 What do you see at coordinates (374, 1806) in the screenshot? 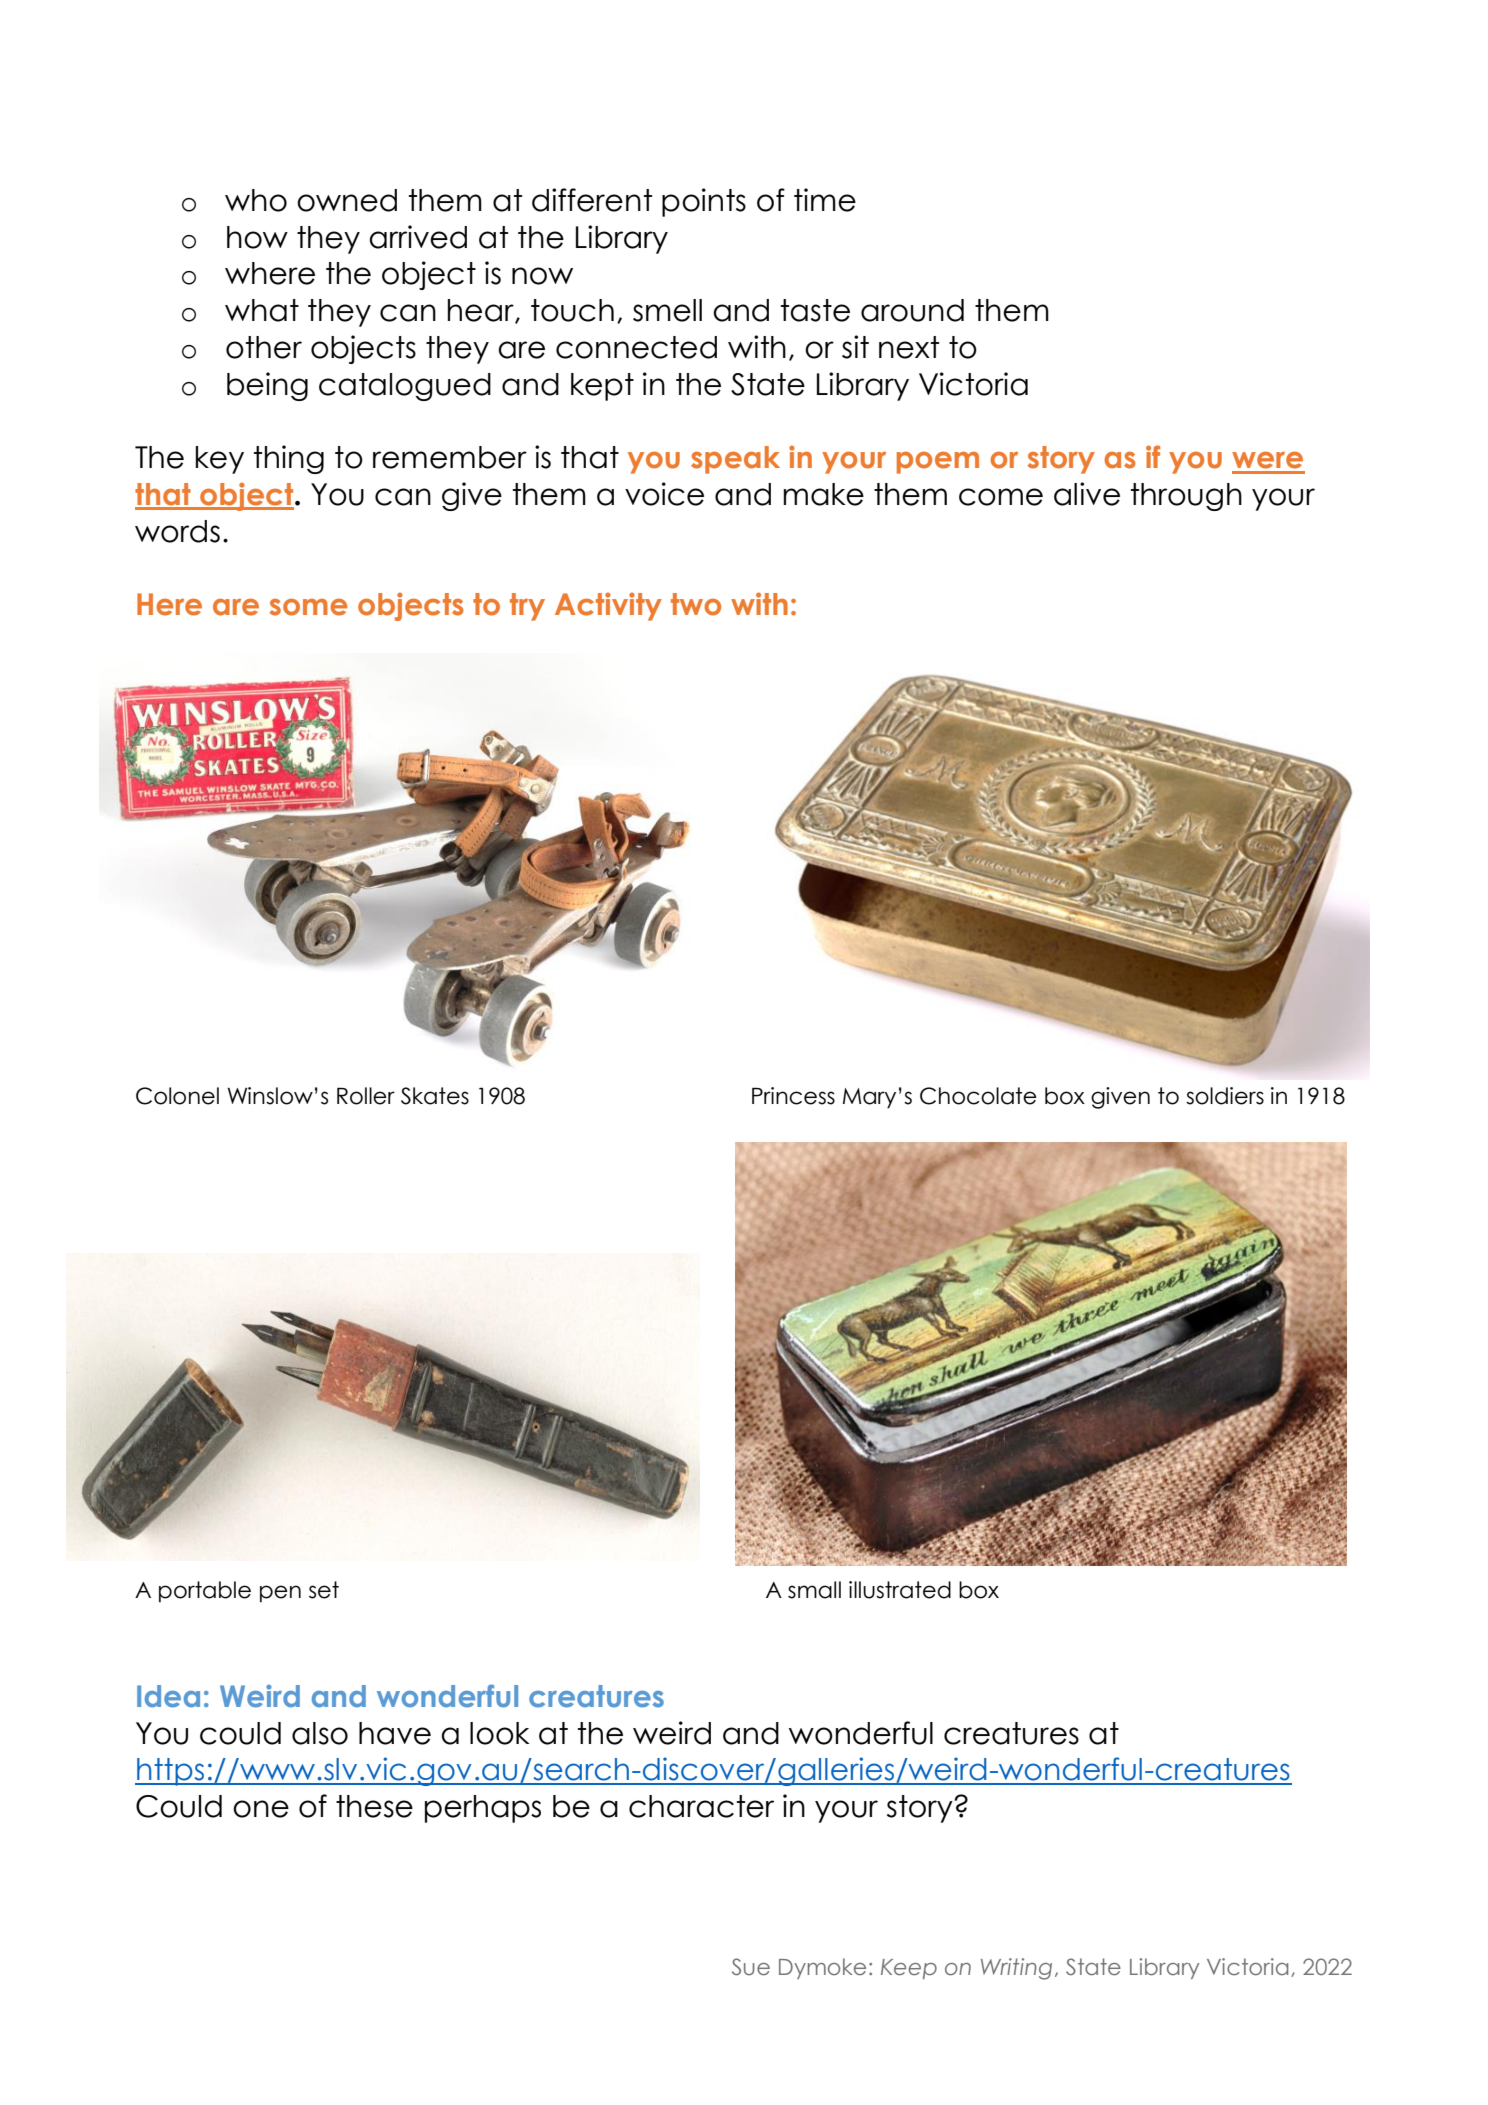
I see `these` at bounding box center [374, 1806].
